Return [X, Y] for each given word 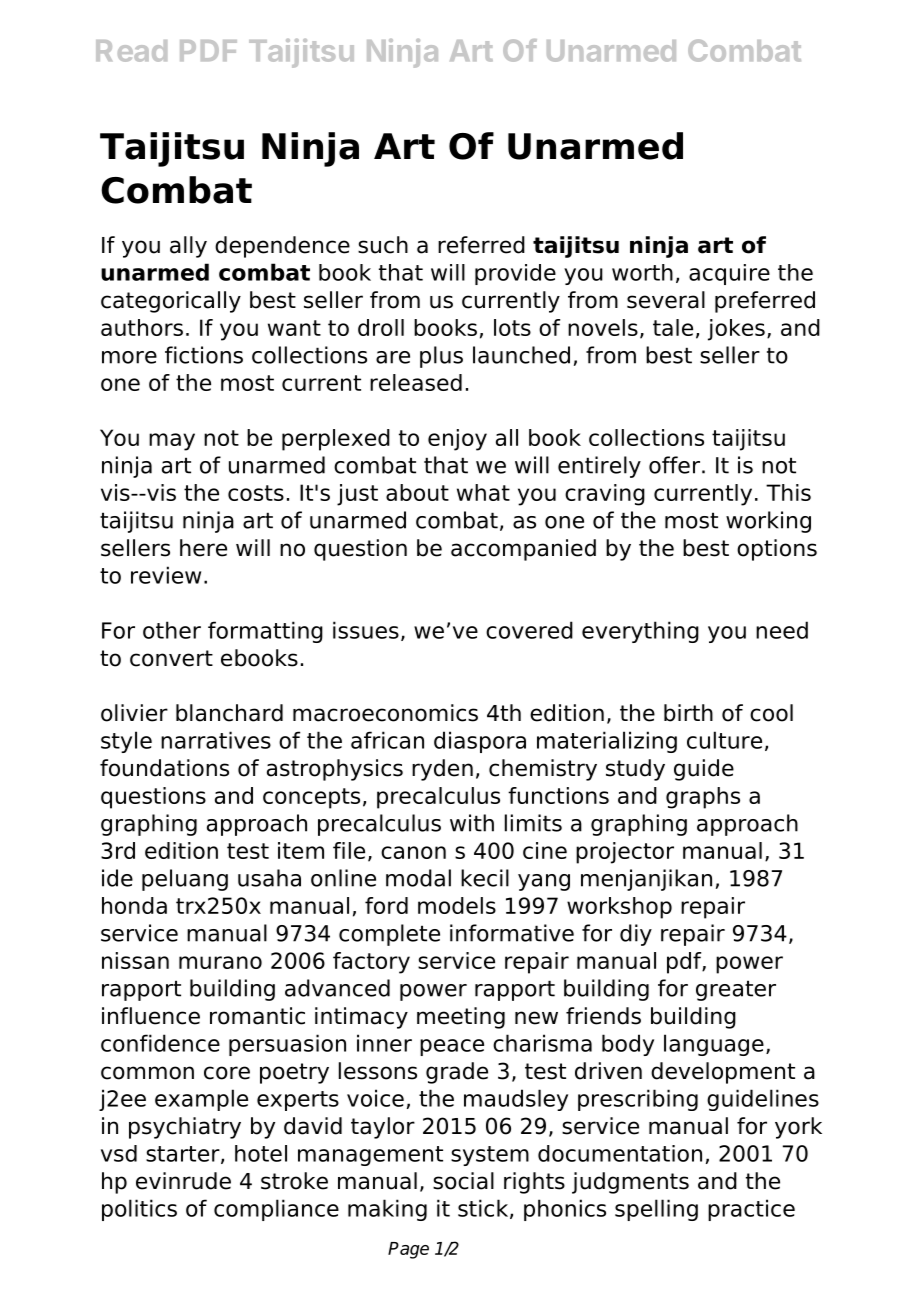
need [782, 630]
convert [171, 658]
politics [139, 1210]
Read [131, 51]
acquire [729, 274]
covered [529, 630]
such [383, 245]
